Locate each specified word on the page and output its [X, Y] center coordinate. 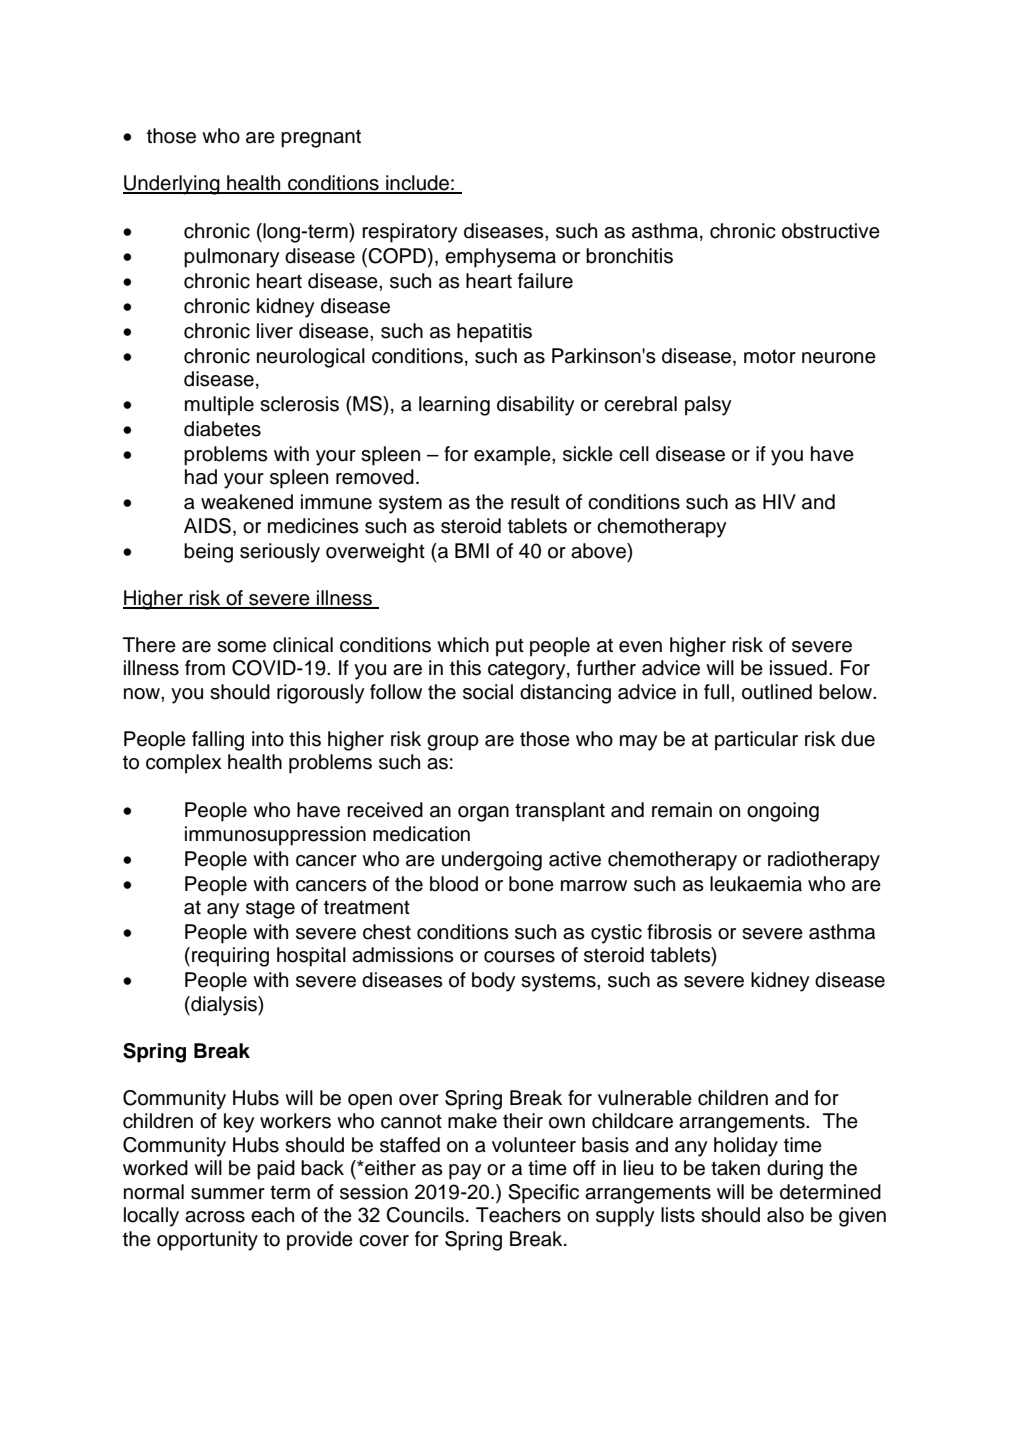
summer [228, 1194]
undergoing [492, 861]
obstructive [831, 231]
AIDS [207, 526]
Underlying [172, 185]
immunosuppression [275, 836]
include [417, 184]
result [535, 502]
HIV [779, 501]
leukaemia [756, 884]
